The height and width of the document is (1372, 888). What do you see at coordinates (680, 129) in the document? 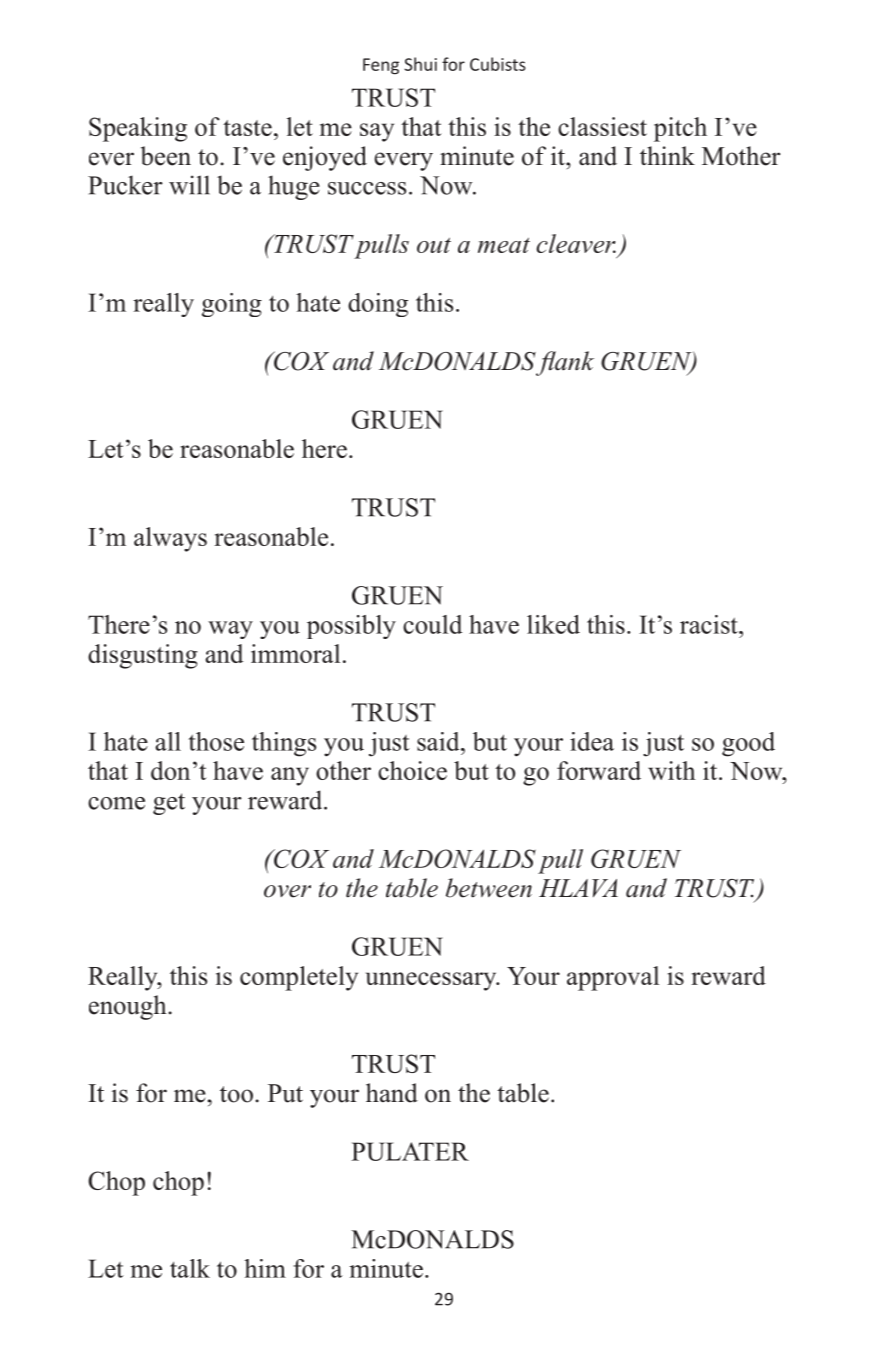
I see `pitch` at bounding box center [680, 129].
